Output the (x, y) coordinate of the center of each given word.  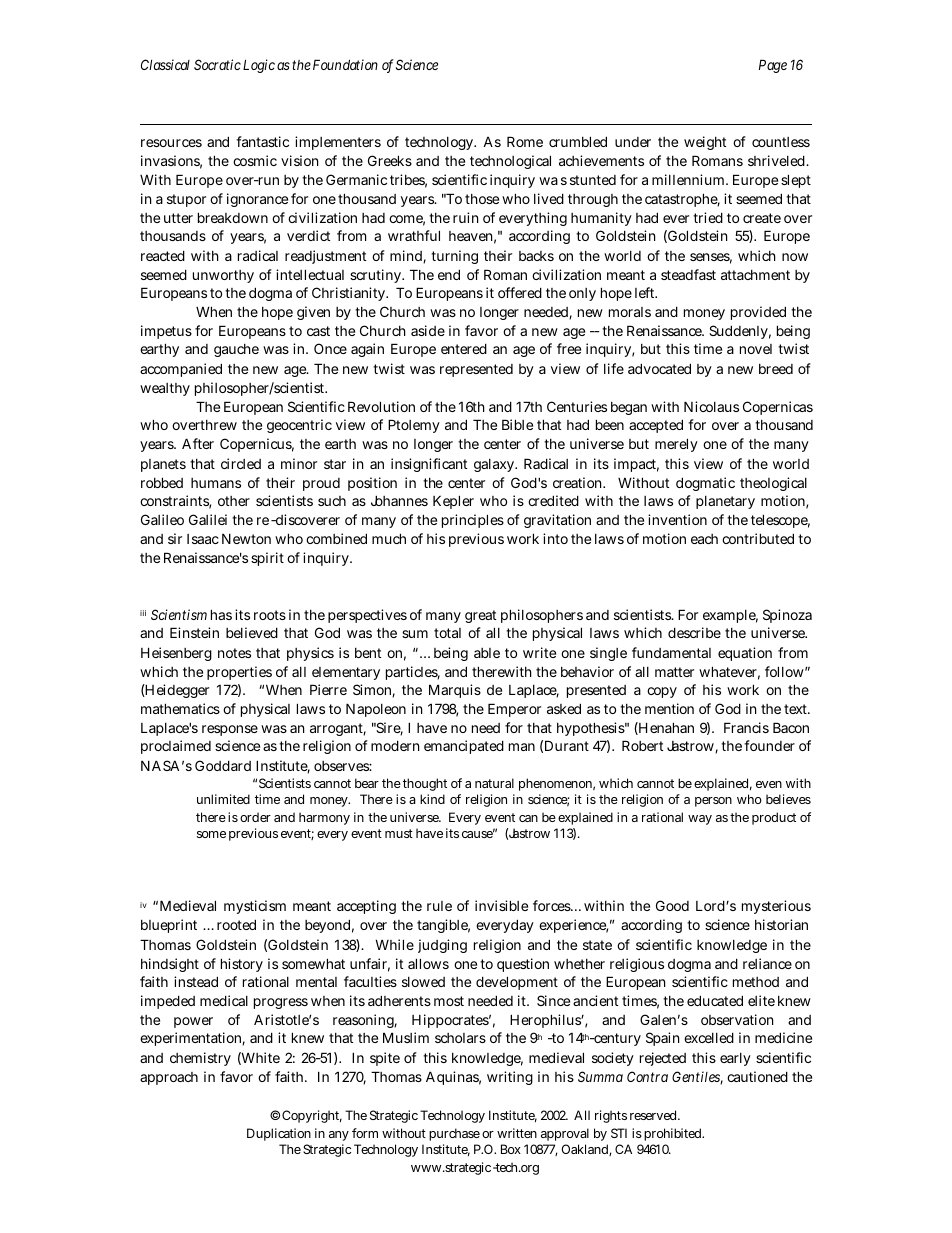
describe (694, 632)
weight (705, 143)
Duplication (279, 1134)
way (700, 820)
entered (464, 348)
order (255, 817)
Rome (525, 141)
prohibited (674, 1134)
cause (478, 834)
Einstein (194, 632)
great (480, 616)
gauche (236, 350)
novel (756, 349)
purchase (454, 1134)
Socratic (217, 64)
